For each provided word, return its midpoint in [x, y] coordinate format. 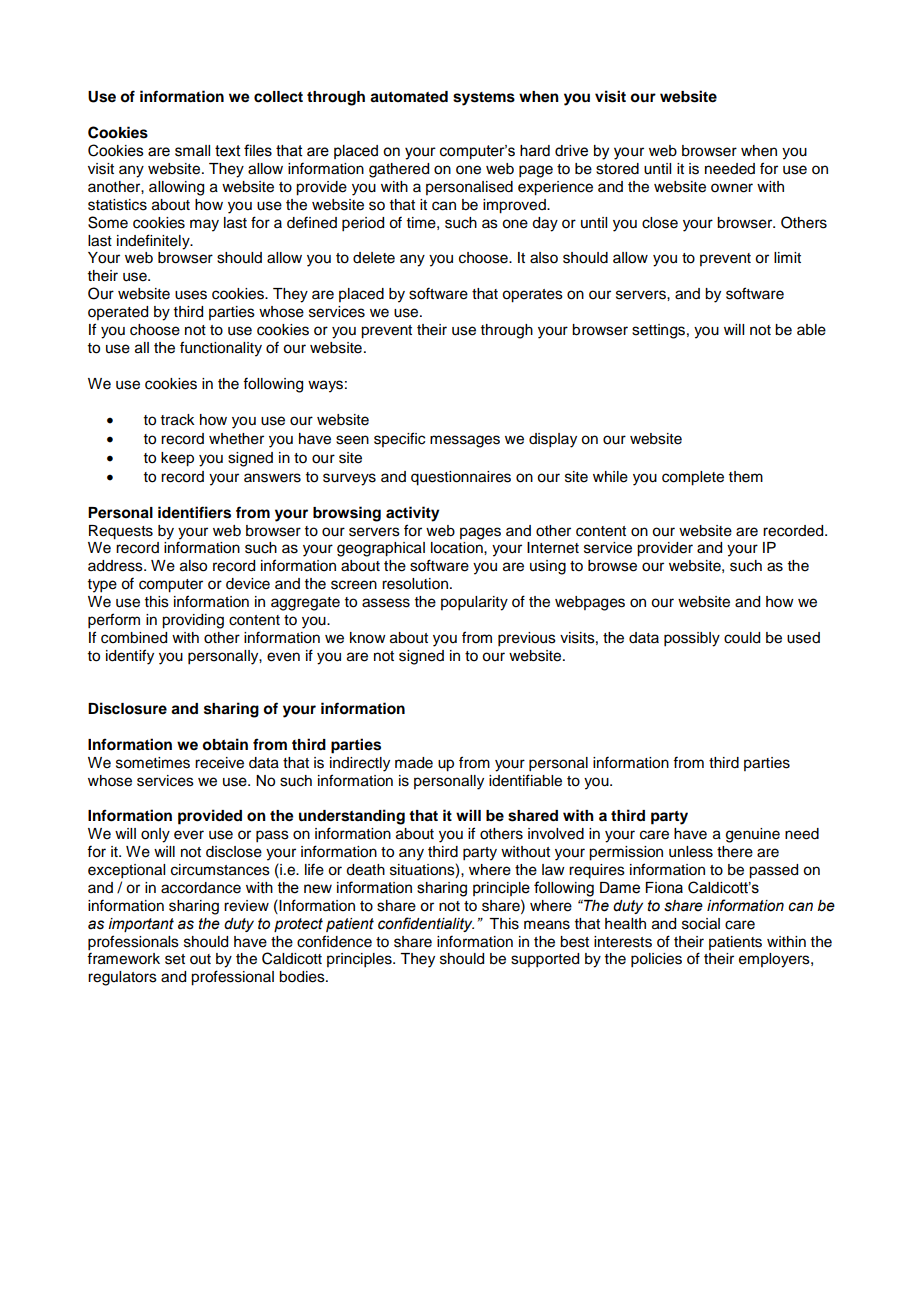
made [414, 763]
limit [787, 257]
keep [177, 459]
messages [465, 441]
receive [219, 763]
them [746, 477]
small [192, 151]
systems [484, 99]
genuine [753, 835]
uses [191, 295]
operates [532, 296]
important [141, 925]
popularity [474, 603]
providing [193, 621]
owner [732, 188]
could [742, 638]
